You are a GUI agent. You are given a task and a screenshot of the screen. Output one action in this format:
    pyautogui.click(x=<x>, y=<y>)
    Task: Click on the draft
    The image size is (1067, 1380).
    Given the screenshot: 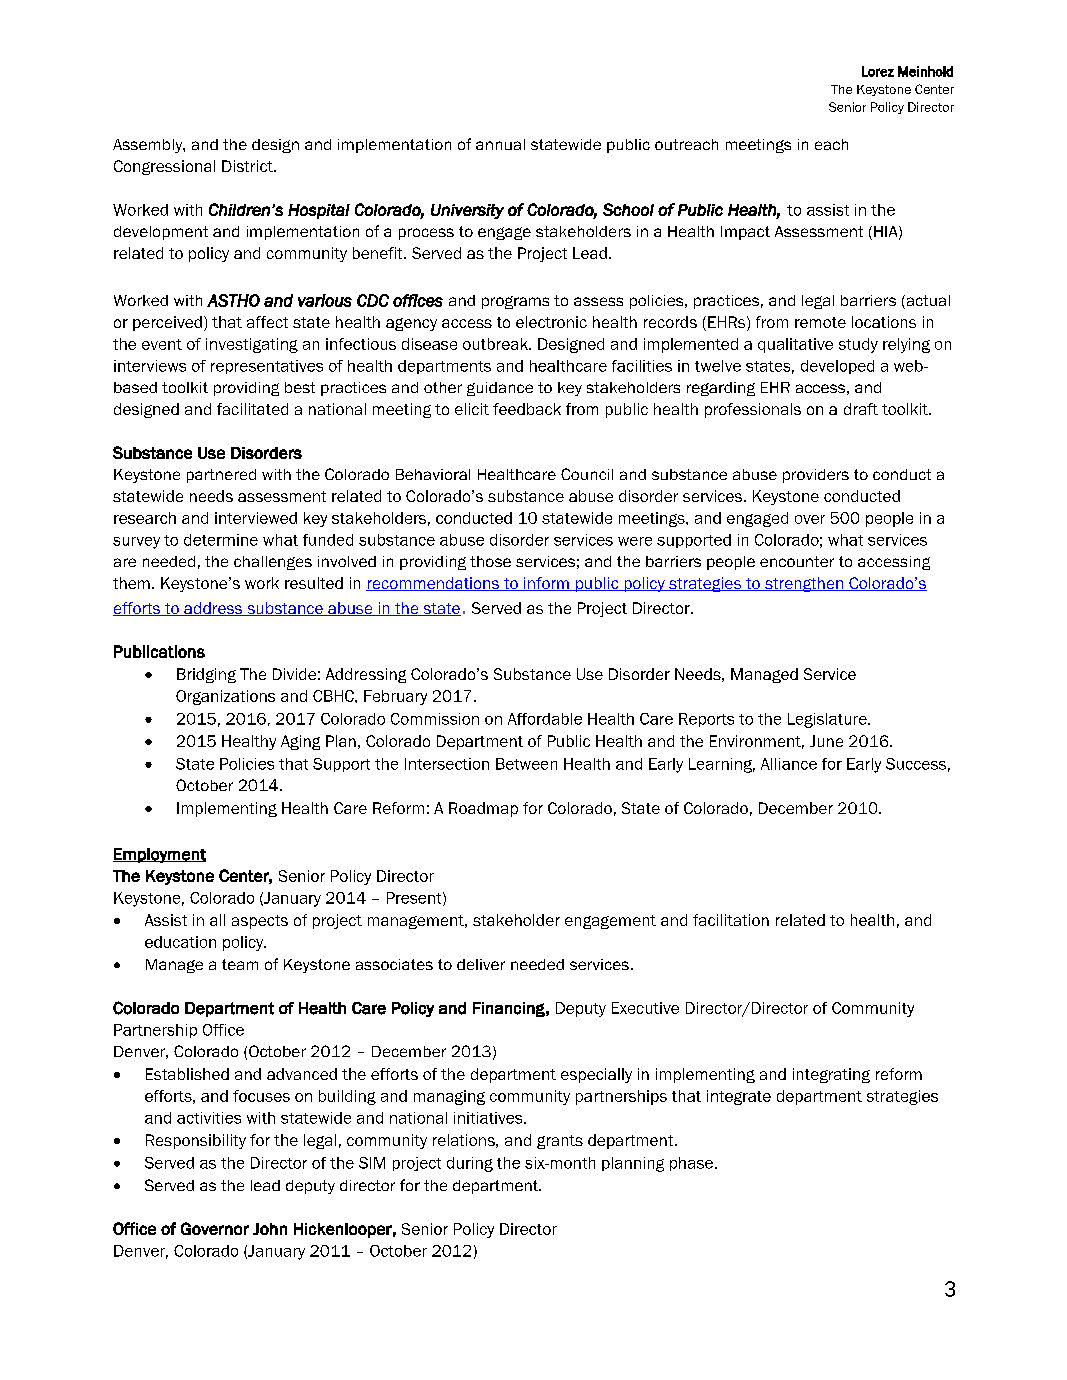 What is the action you would take?
    pyautogui.click(x=861, y=409)
